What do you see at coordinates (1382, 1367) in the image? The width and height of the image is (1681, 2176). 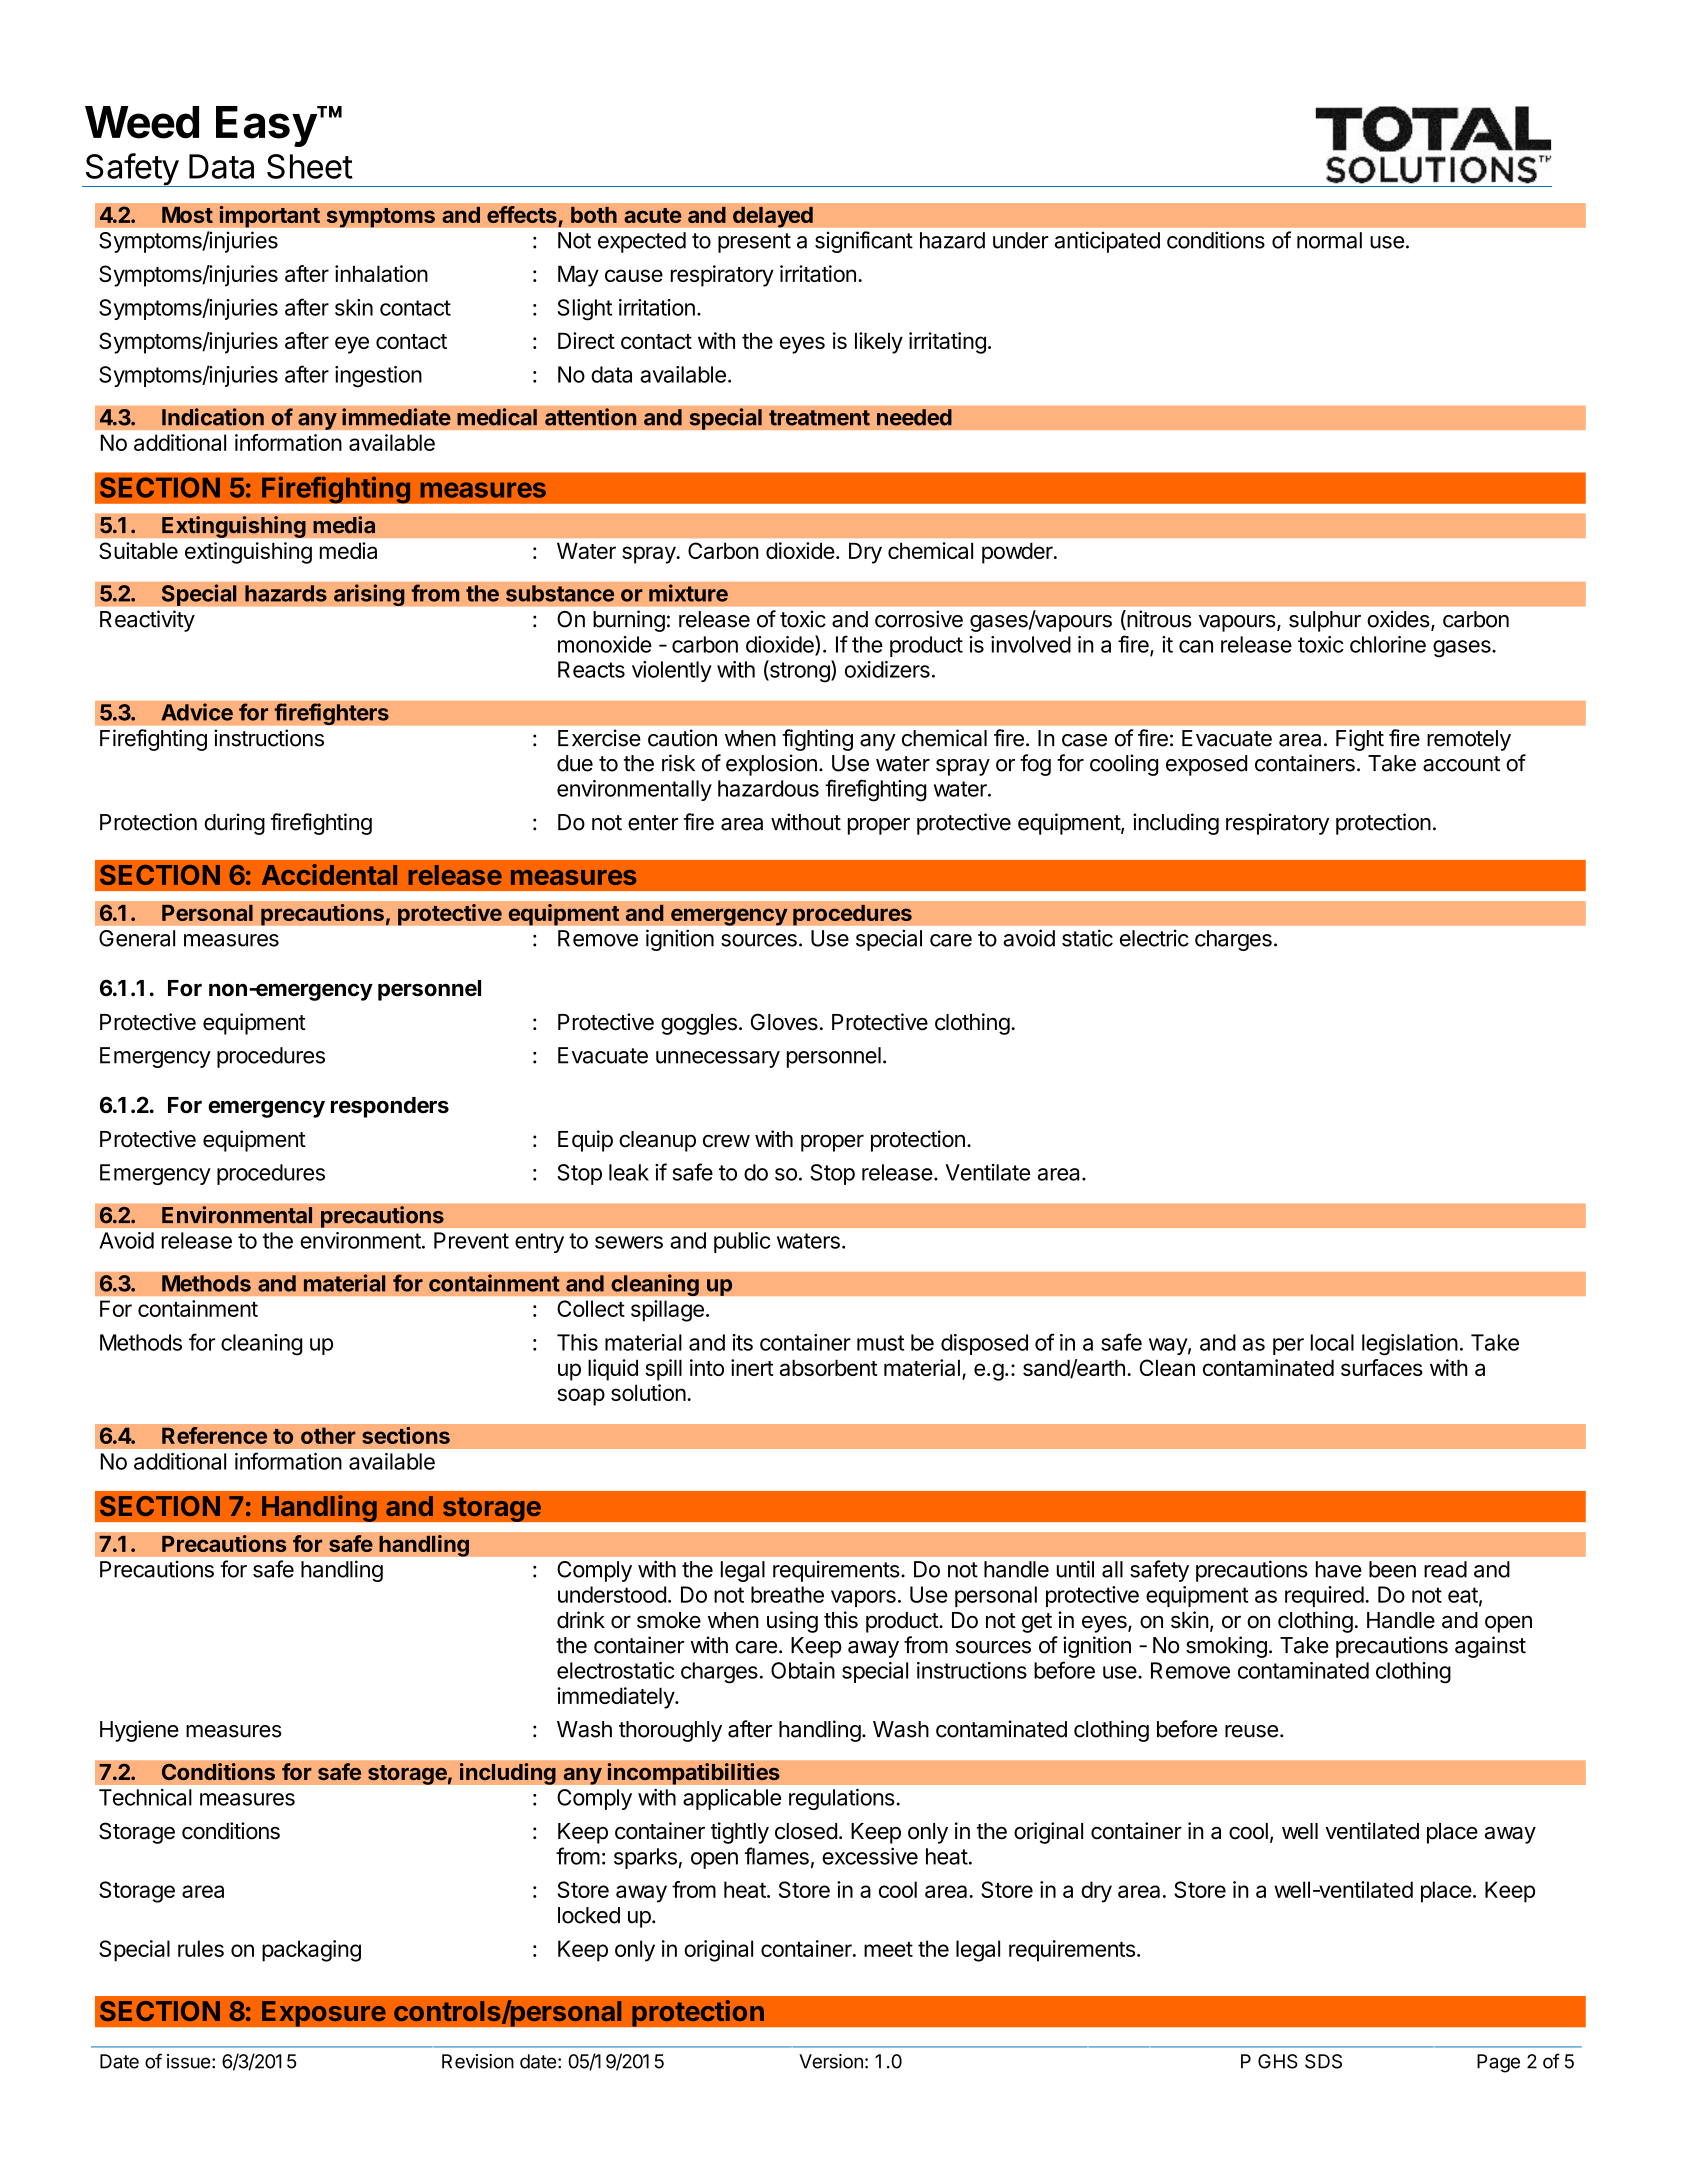 I see `surfaces` at bounding box center [1382, 1367].
